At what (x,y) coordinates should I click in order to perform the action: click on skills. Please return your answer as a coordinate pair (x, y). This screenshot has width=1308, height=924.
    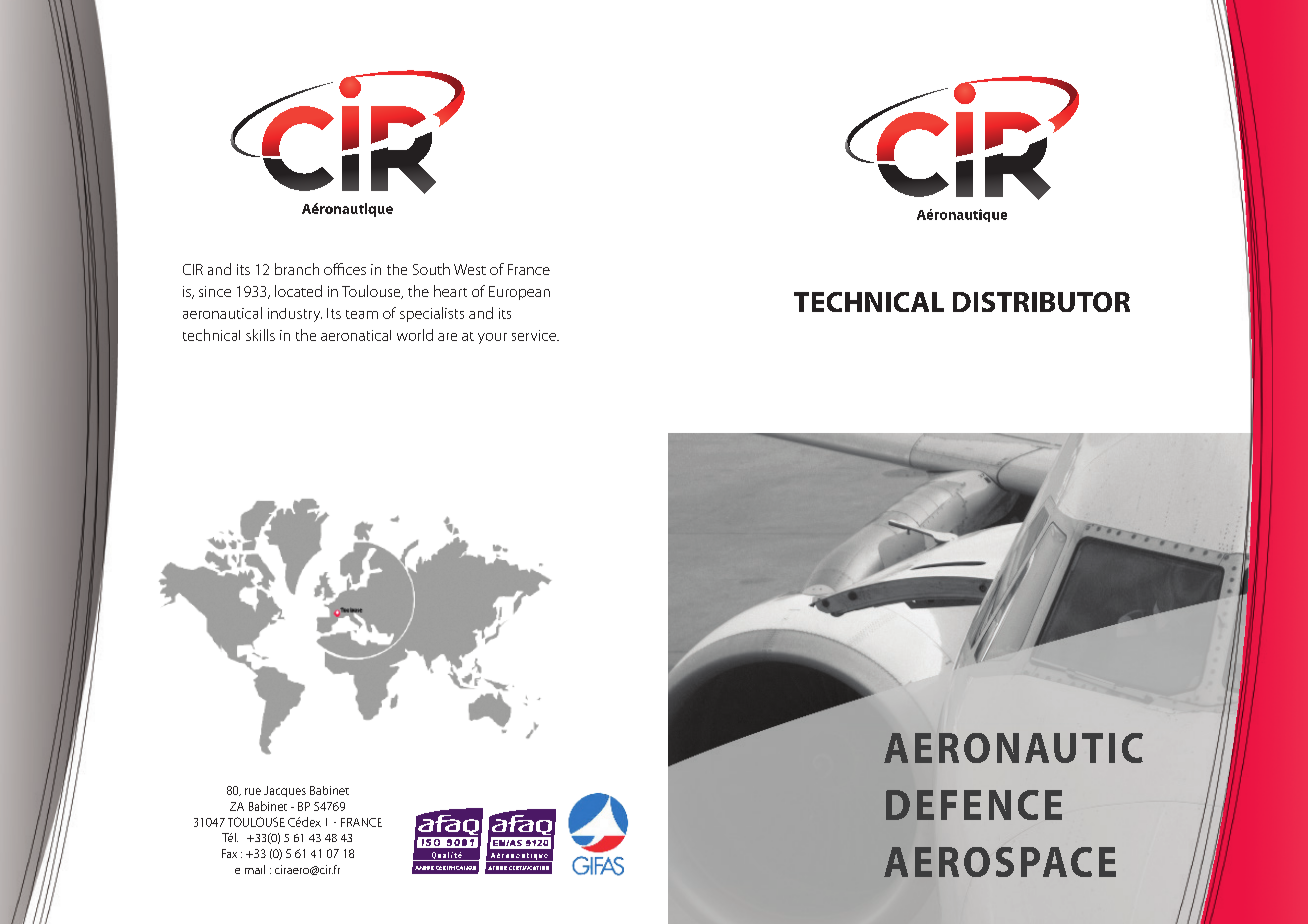
    Looking at the image, I should click on (260, 335).
